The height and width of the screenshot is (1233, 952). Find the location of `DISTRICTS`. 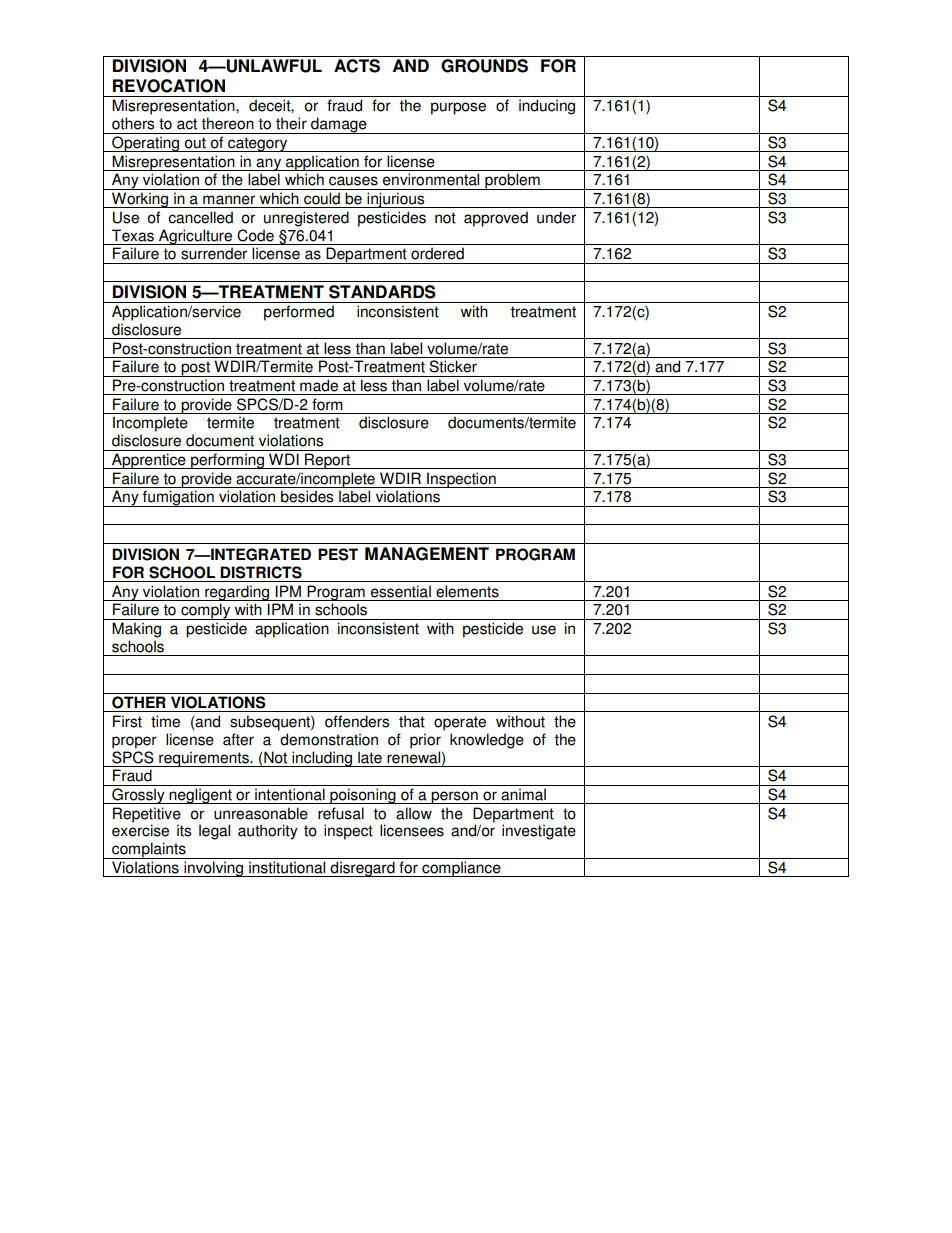

DISTRICTS is located at coordinates (261, 572).
